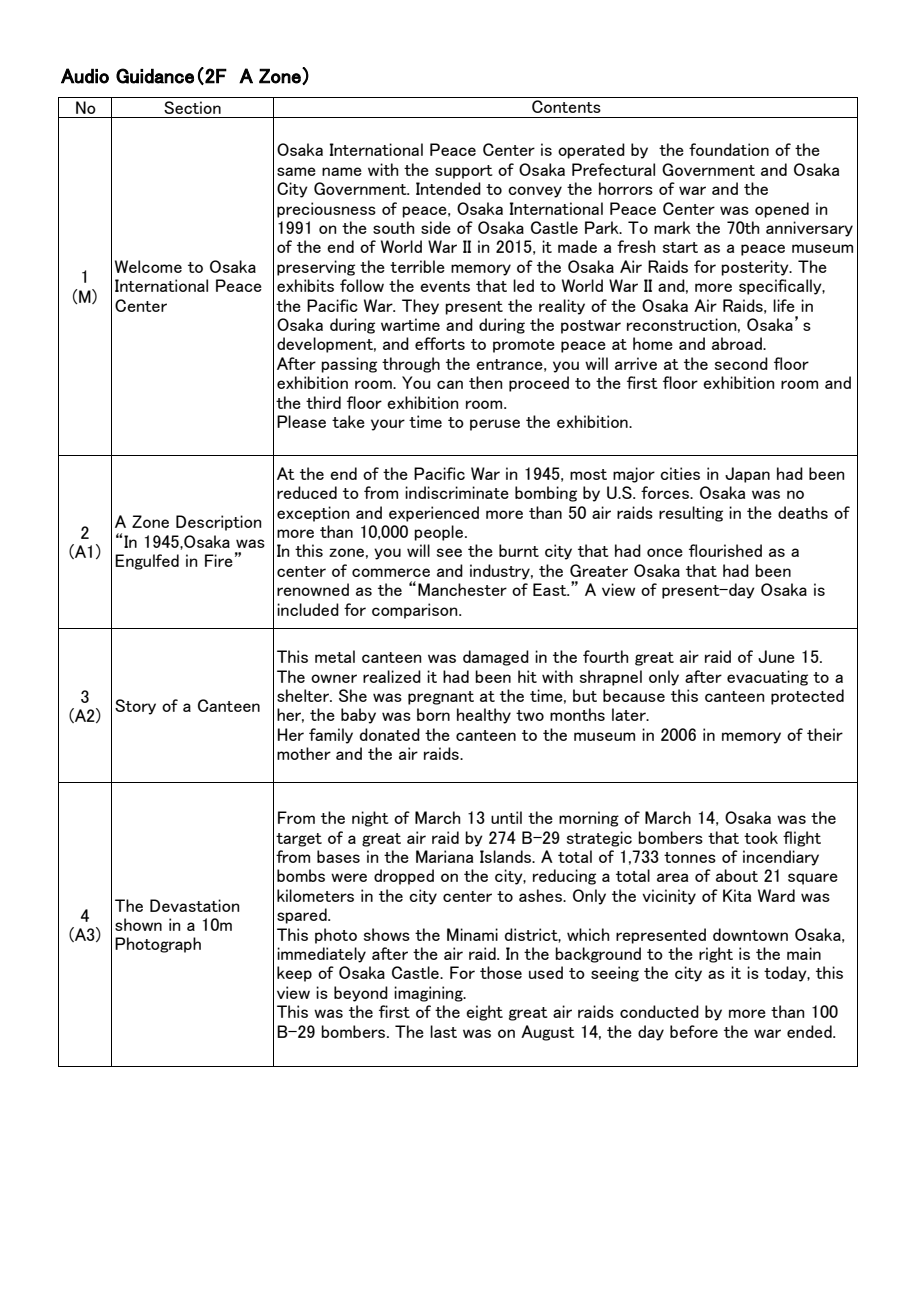  What do you see at coordinates (694, 1031) in the page?
I see `before` at bounding box center [694, 1031].
